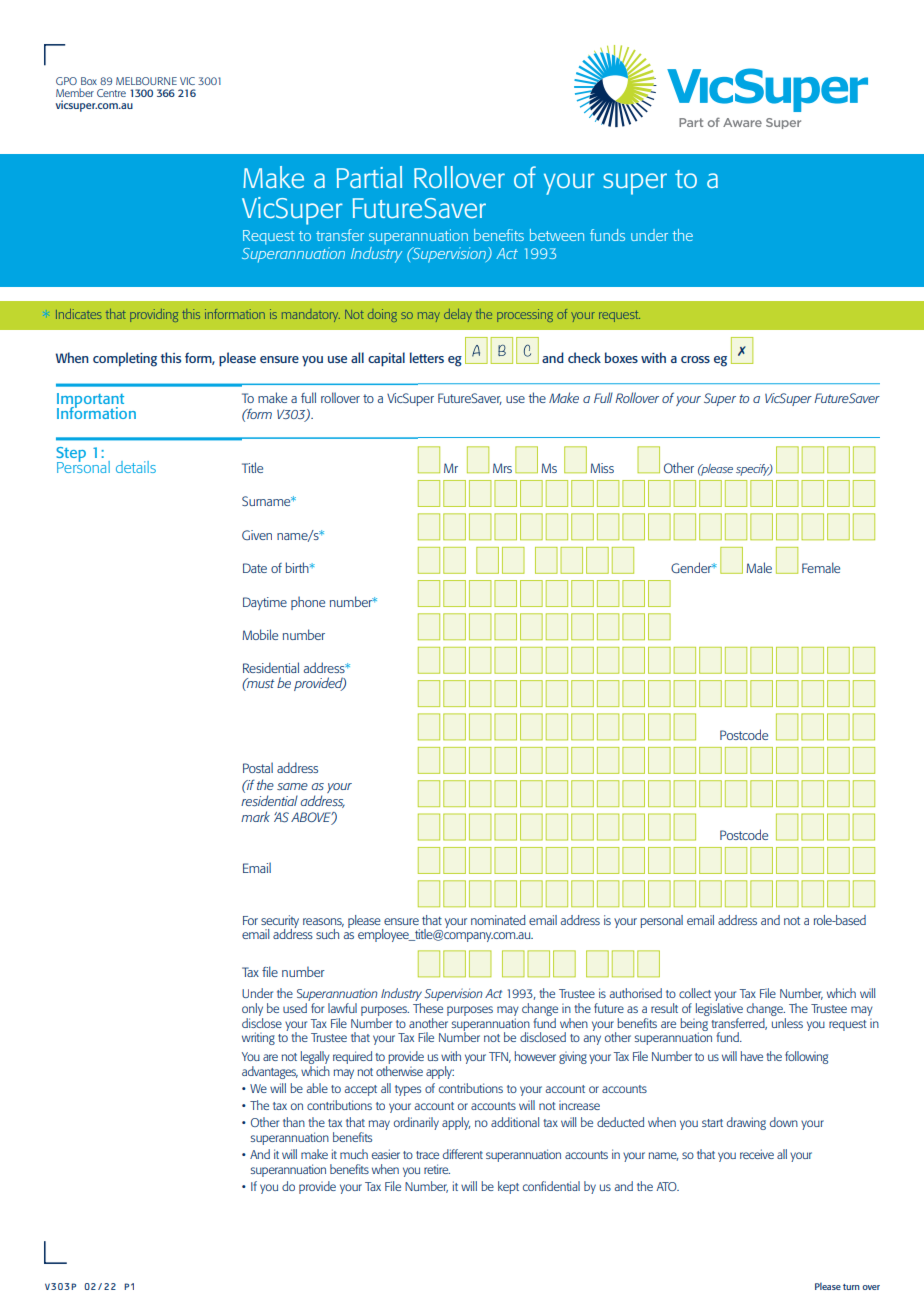  I want to click on phone, so click(308, 603).
